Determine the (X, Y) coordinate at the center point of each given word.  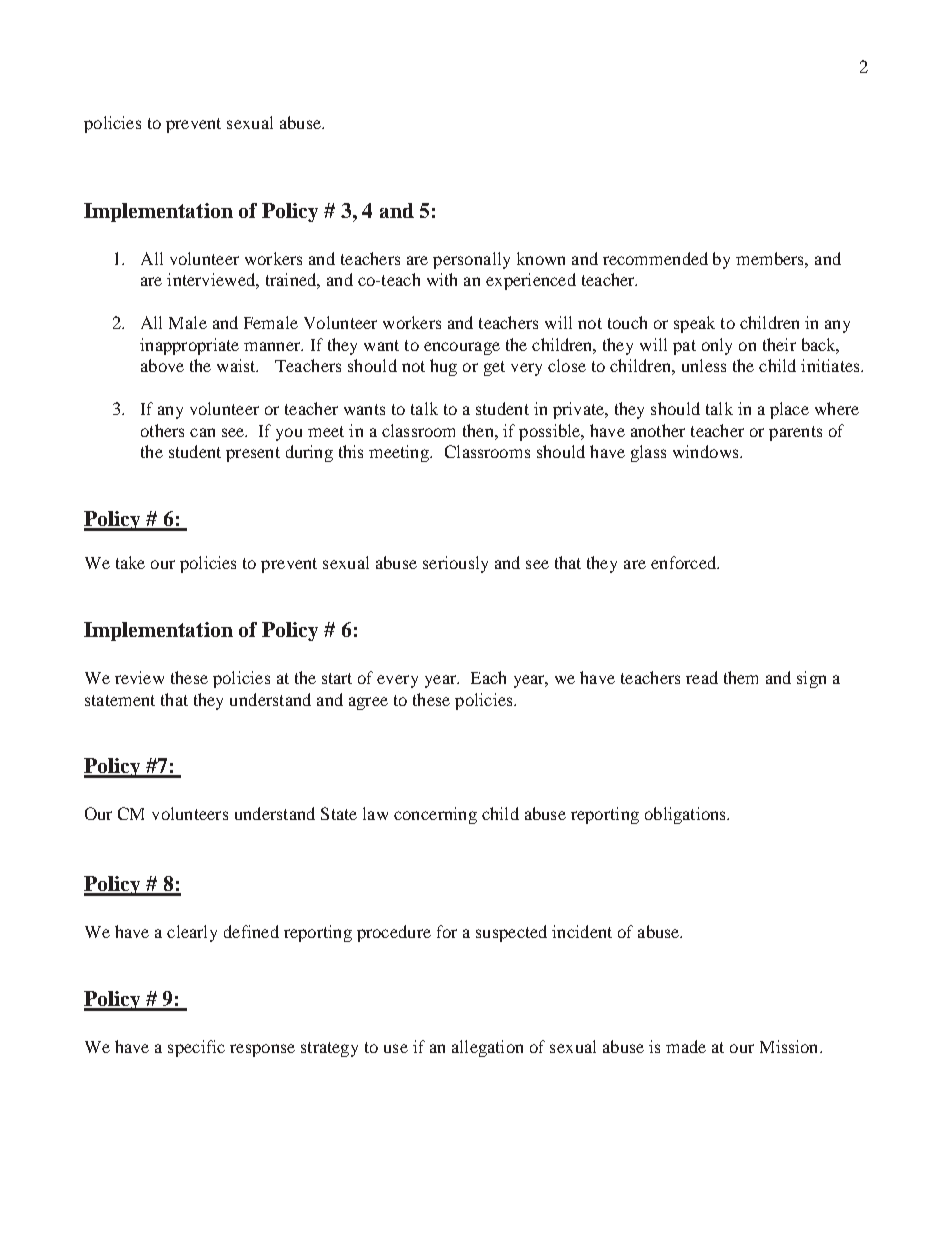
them (741, 677)
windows (707, 451)
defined (251, 931)
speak (694, 324)
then (479, 430)
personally (471, 260)
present (253, 454)
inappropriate (189, 346)
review (139, 677)
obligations (686, 815)
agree (368, 703)
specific (196, 1048)
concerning (435, 815)
